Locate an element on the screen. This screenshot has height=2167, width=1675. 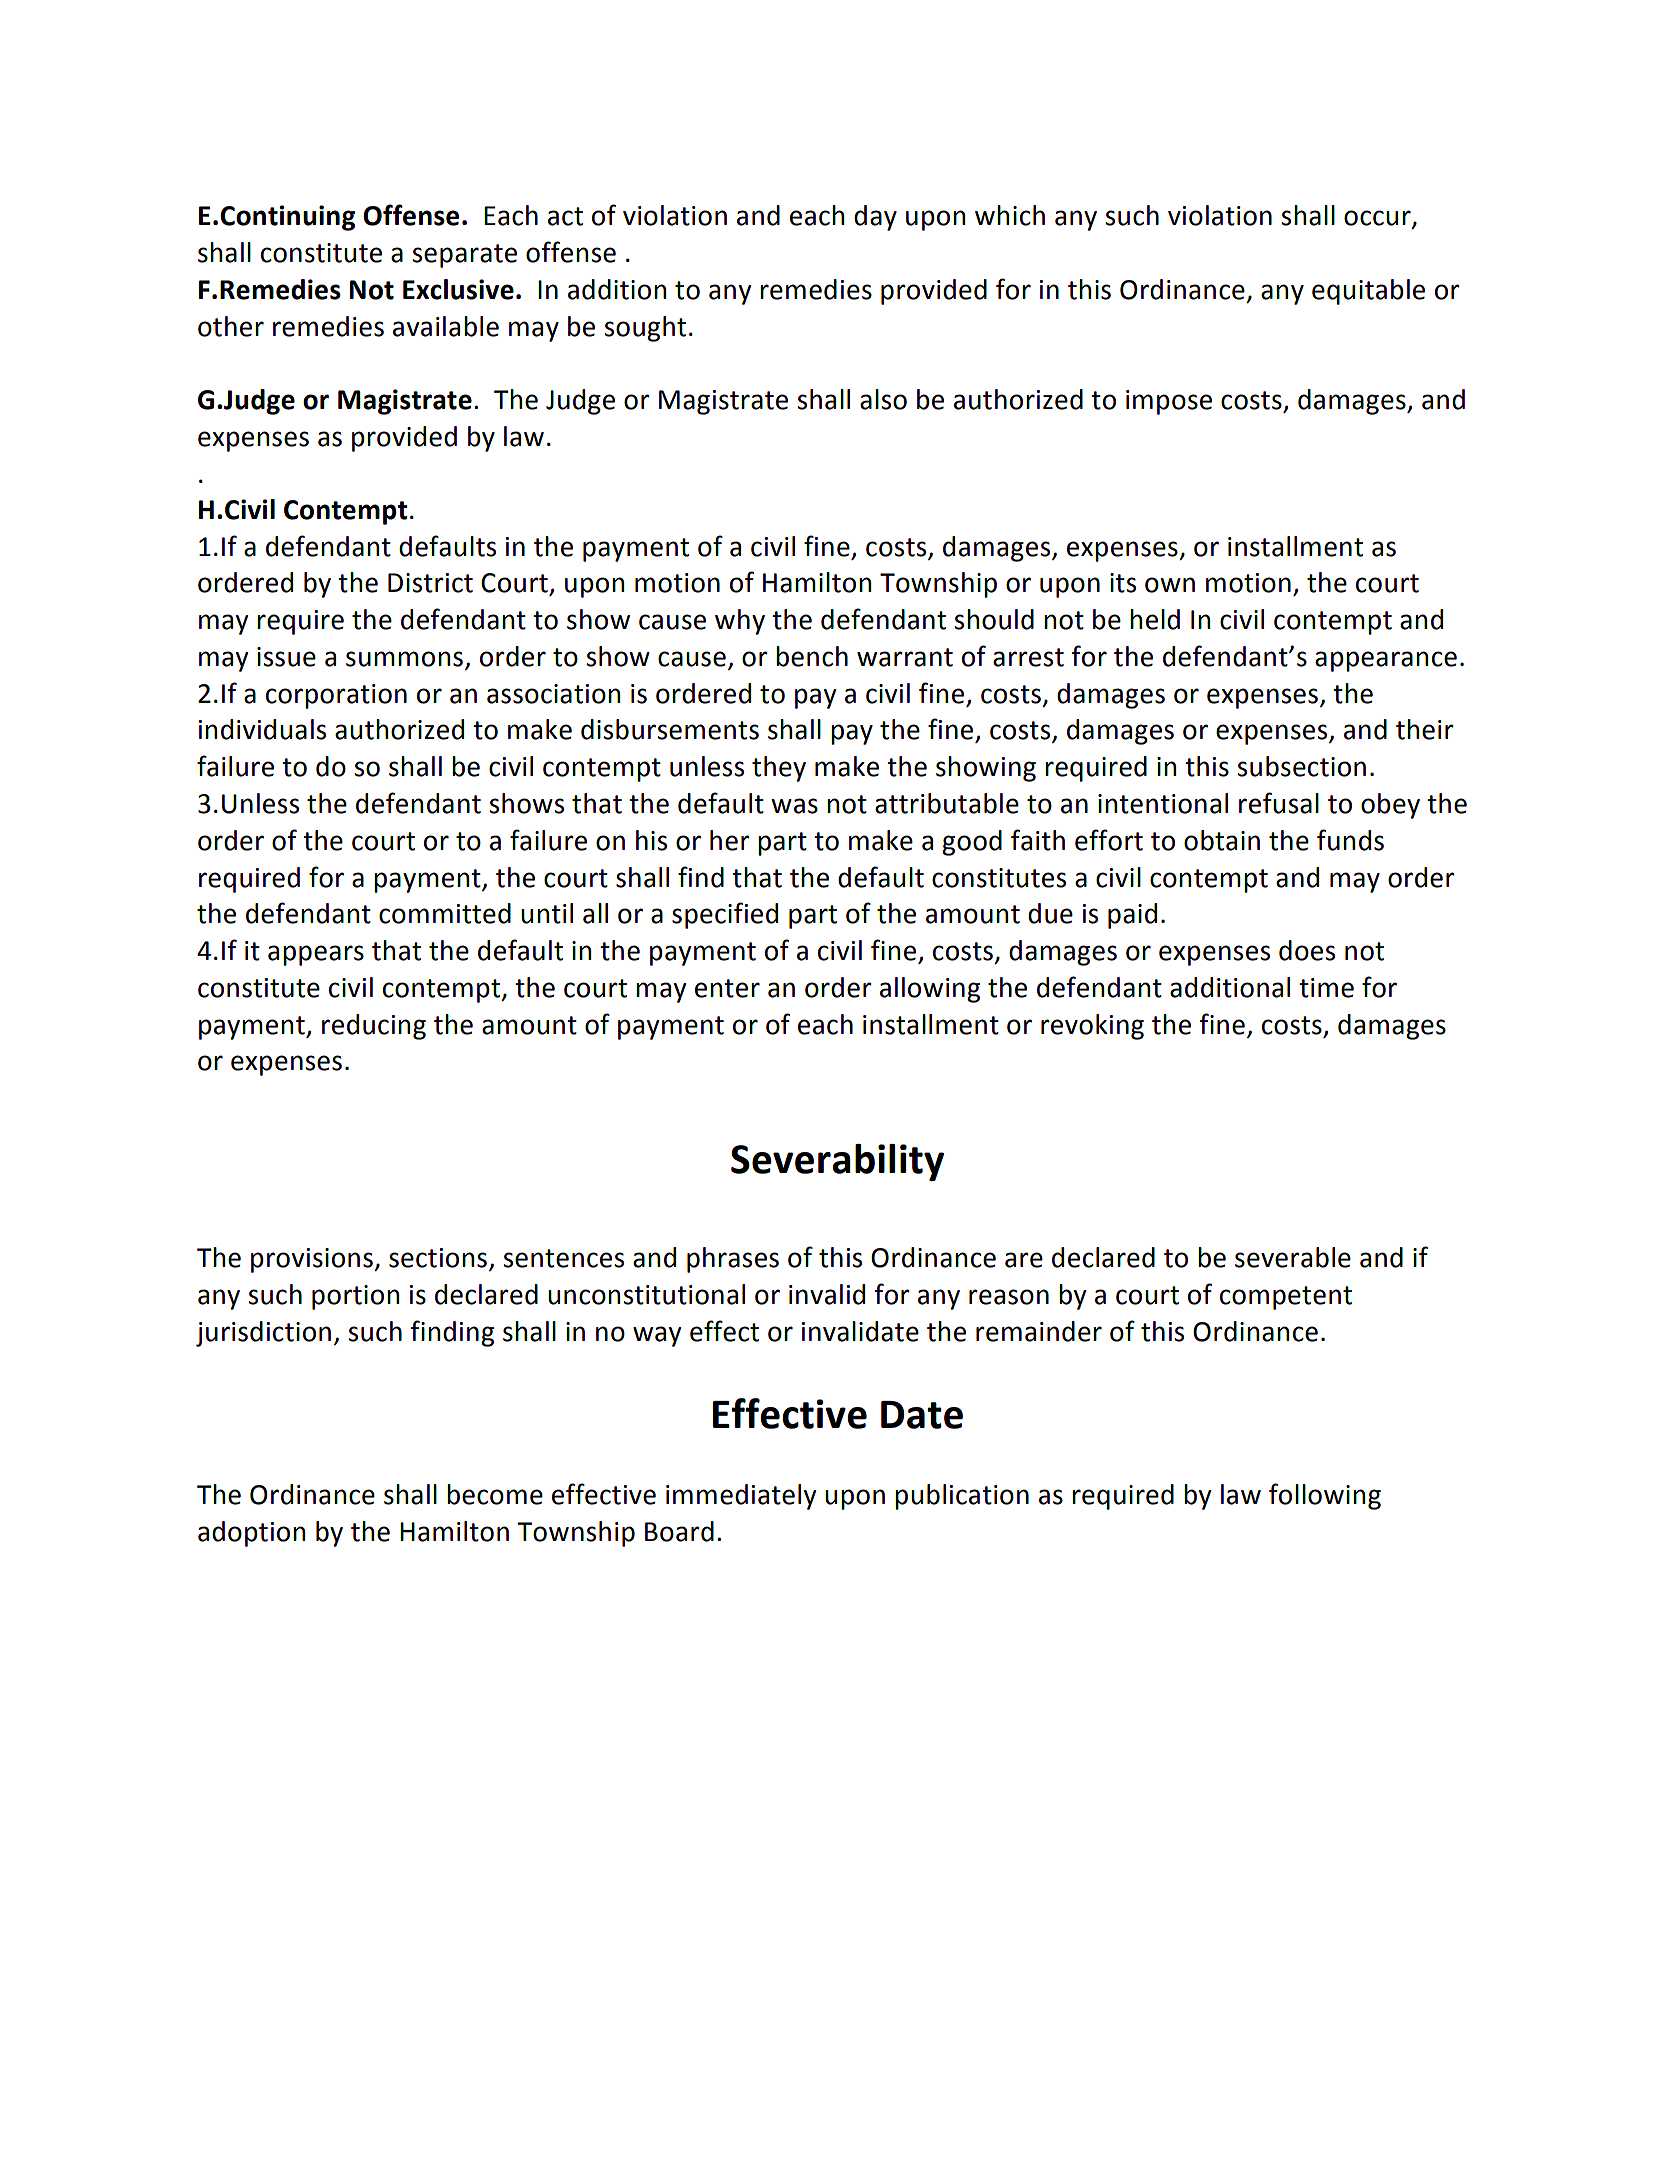
become is located at coordinates (495, 1494).
